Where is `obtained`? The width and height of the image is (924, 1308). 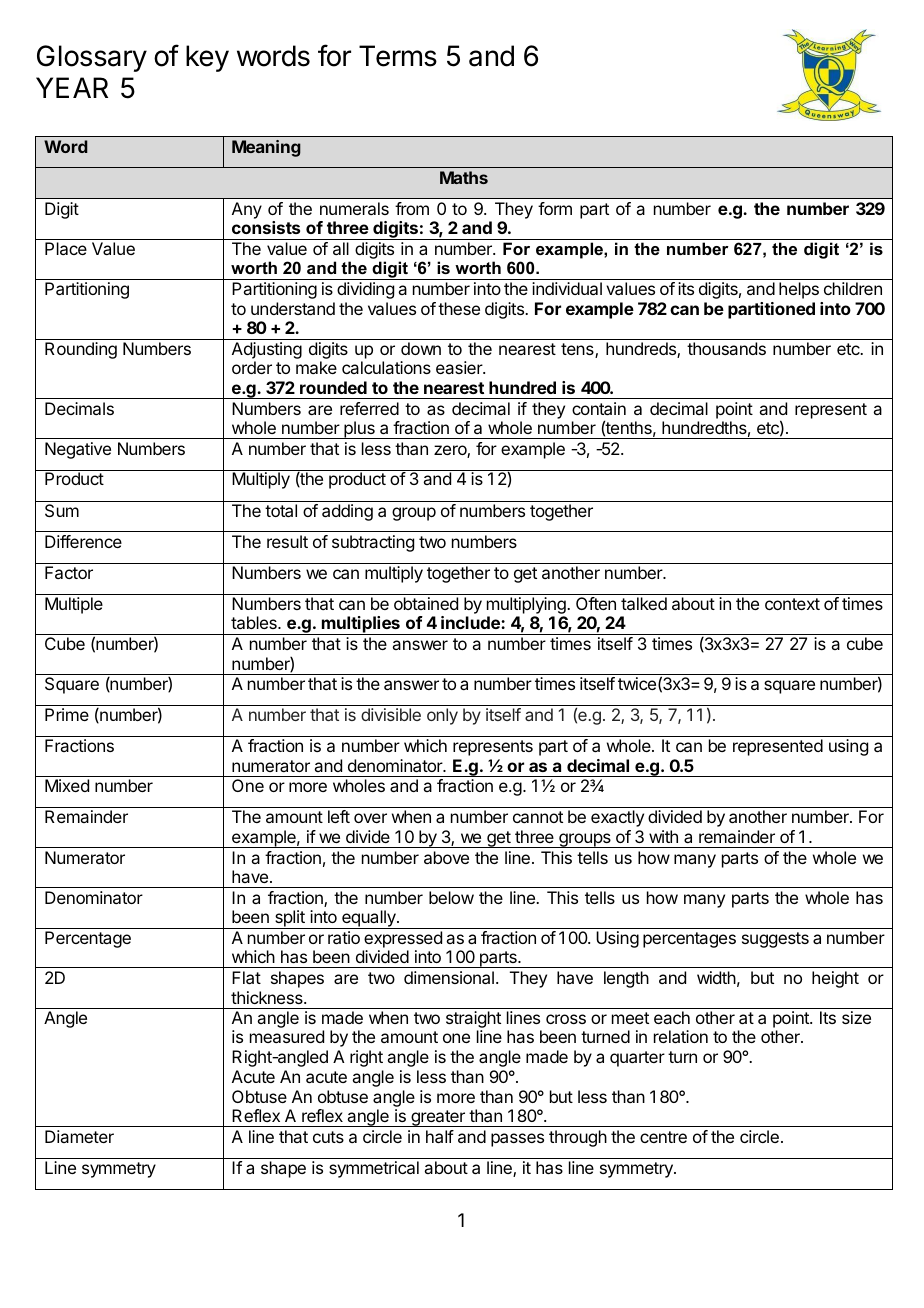 obtained is located at coordinates (426, 603).
